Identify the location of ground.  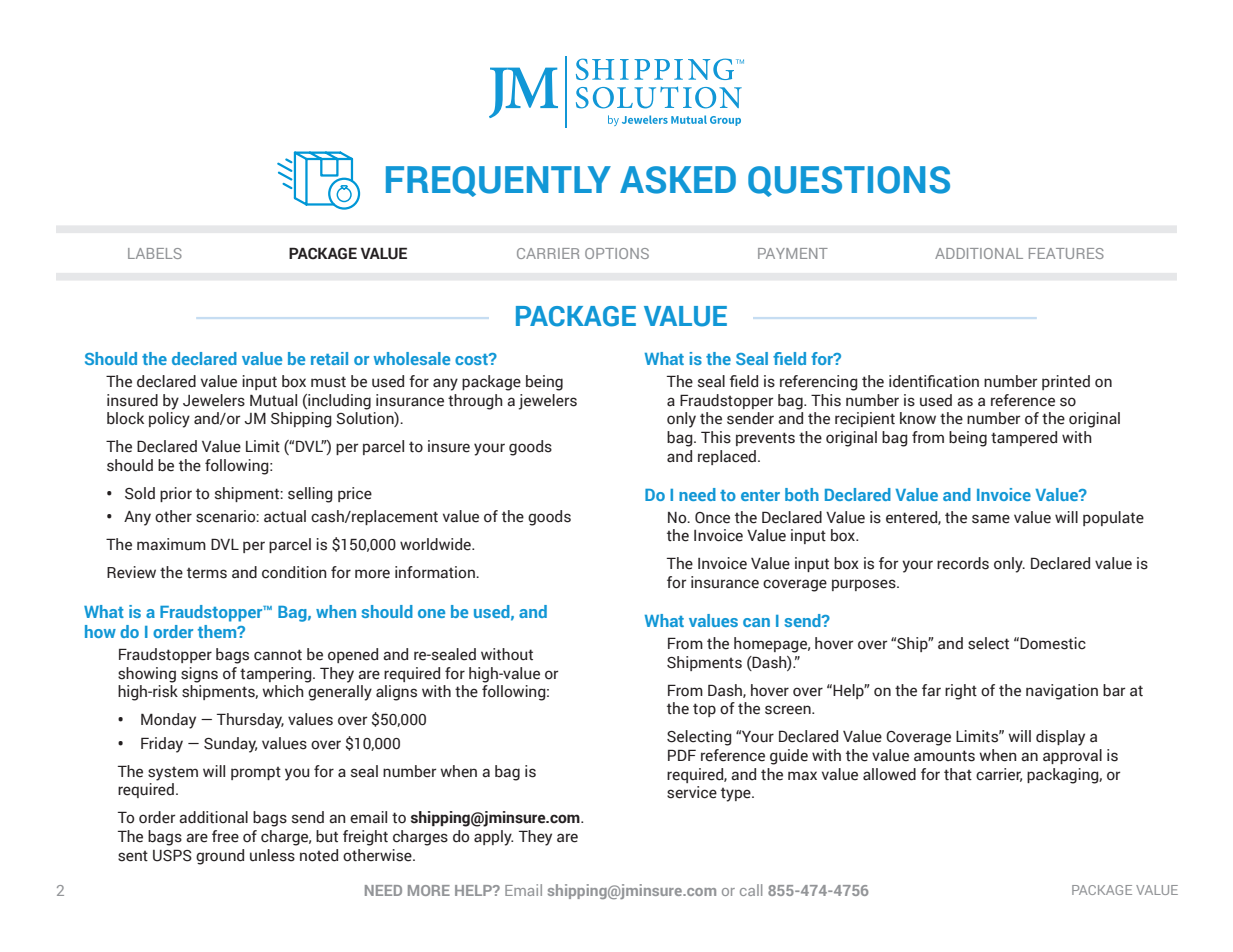
(220, 857).
